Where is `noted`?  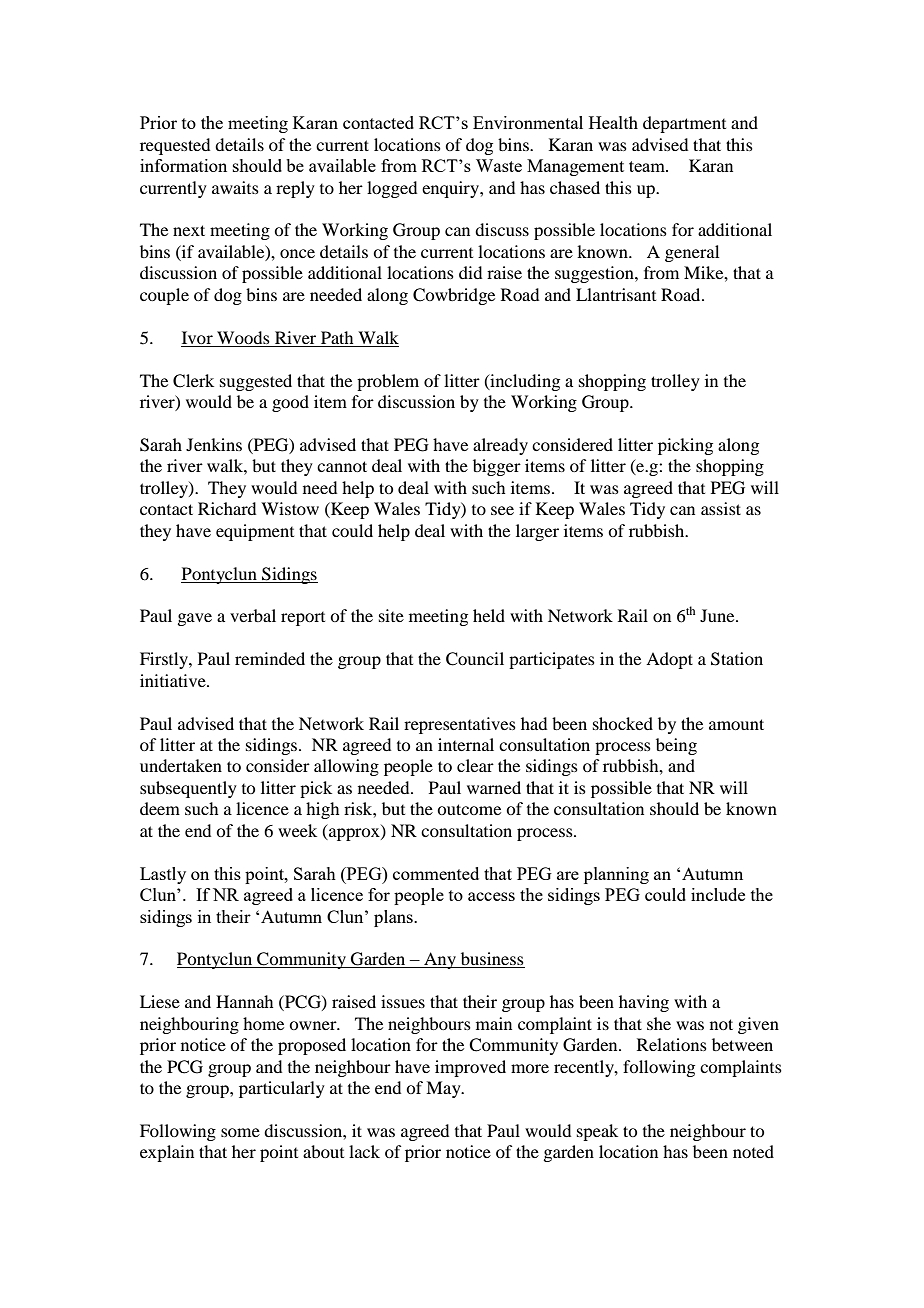
noted is located at coordinates (753, 1151).
